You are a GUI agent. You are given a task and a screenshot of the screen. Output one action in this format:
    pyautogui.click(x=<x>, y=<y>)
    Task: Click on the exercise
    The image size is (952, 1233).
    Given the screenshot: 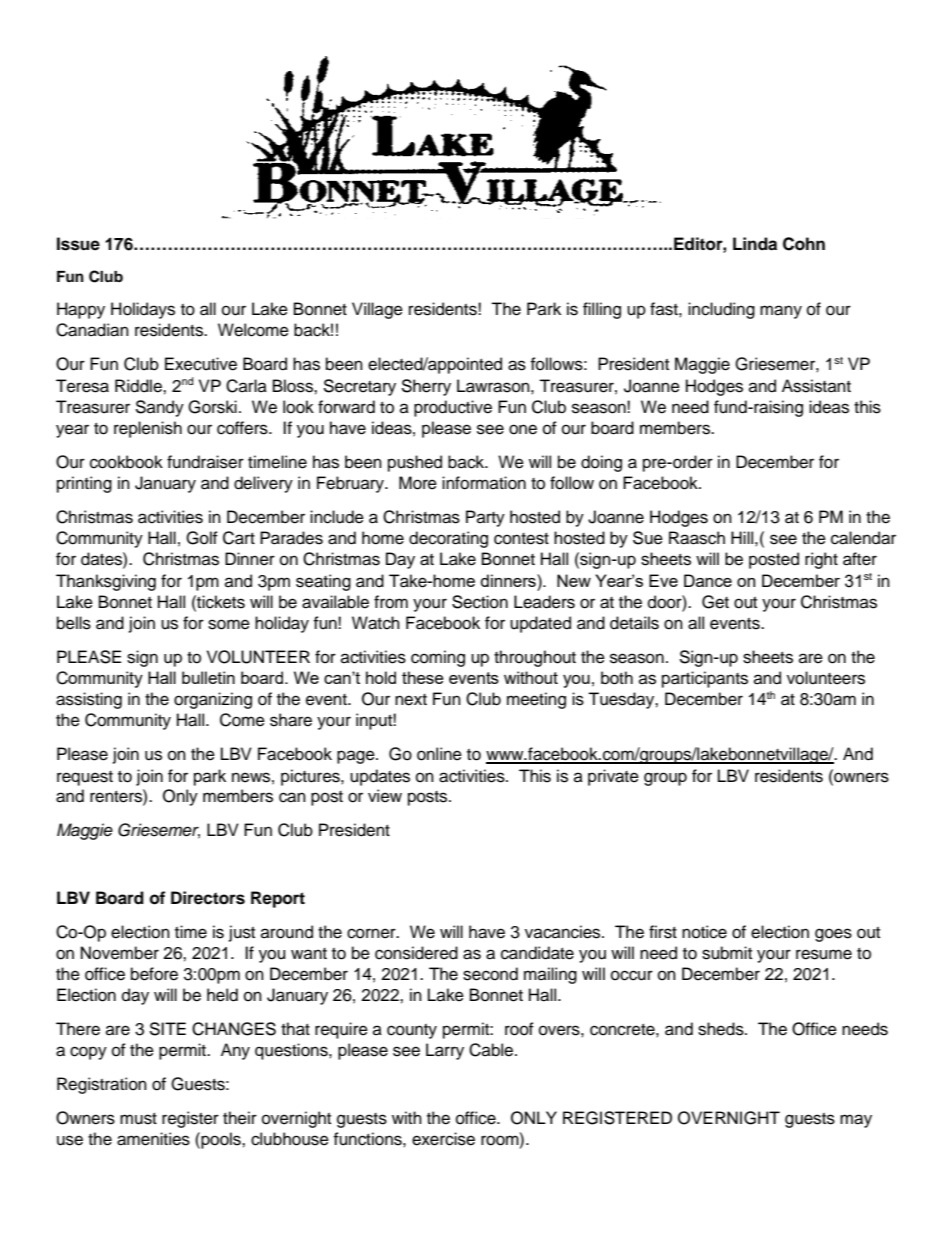 What is the action you would take?
    pyautogui.click(x=443, y=1139)
